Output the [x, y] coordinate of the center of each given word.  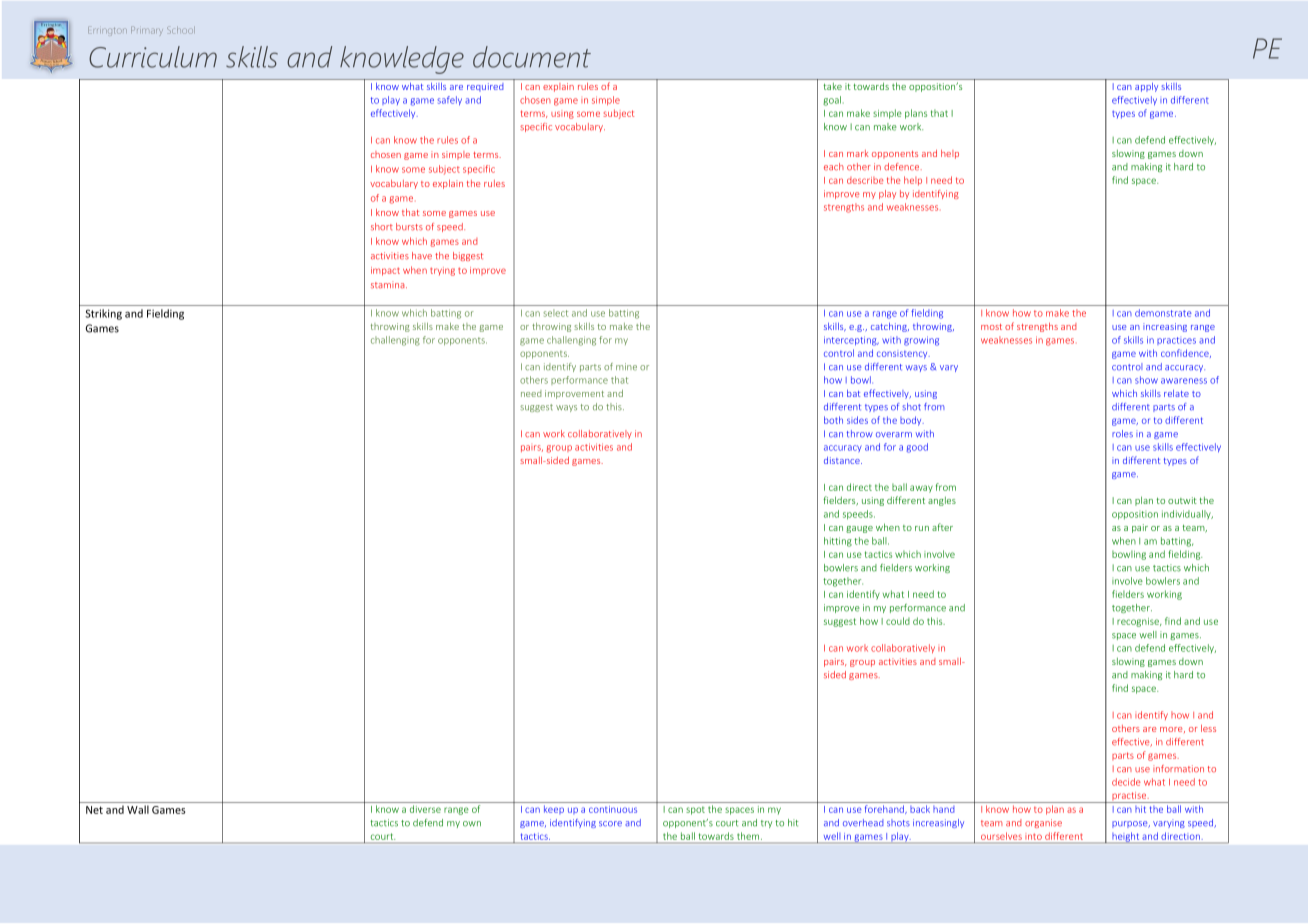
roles [1122, 434]
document [532, 57]
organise [1043, 823]
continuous [613, 809]
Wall [138, 809]
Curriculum [153, 57]
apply [1146, 87]
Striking [103, 314]
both [833, 420]
